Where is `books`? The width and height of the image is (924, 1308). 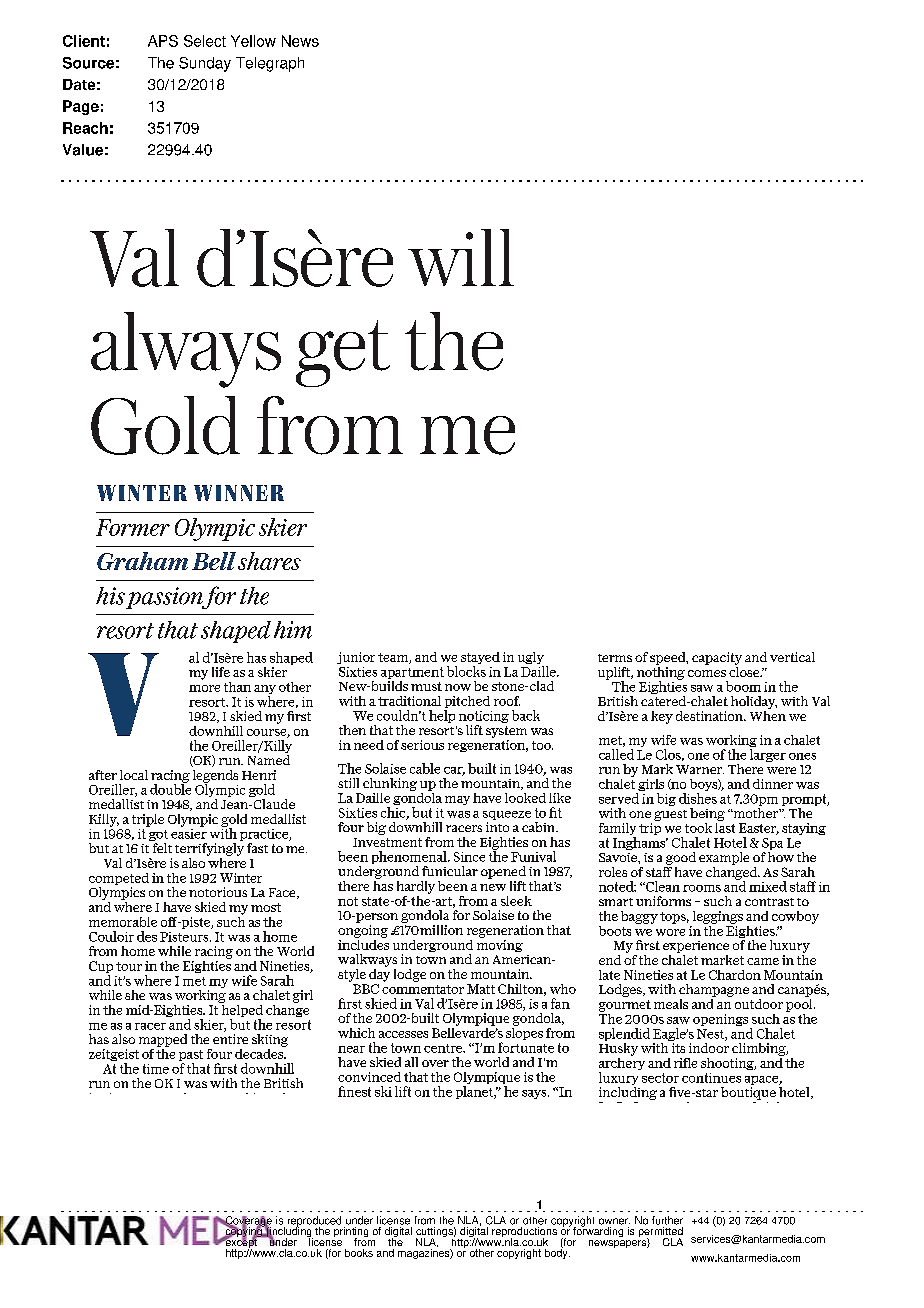
books is located at coordinates (359, 1253).
